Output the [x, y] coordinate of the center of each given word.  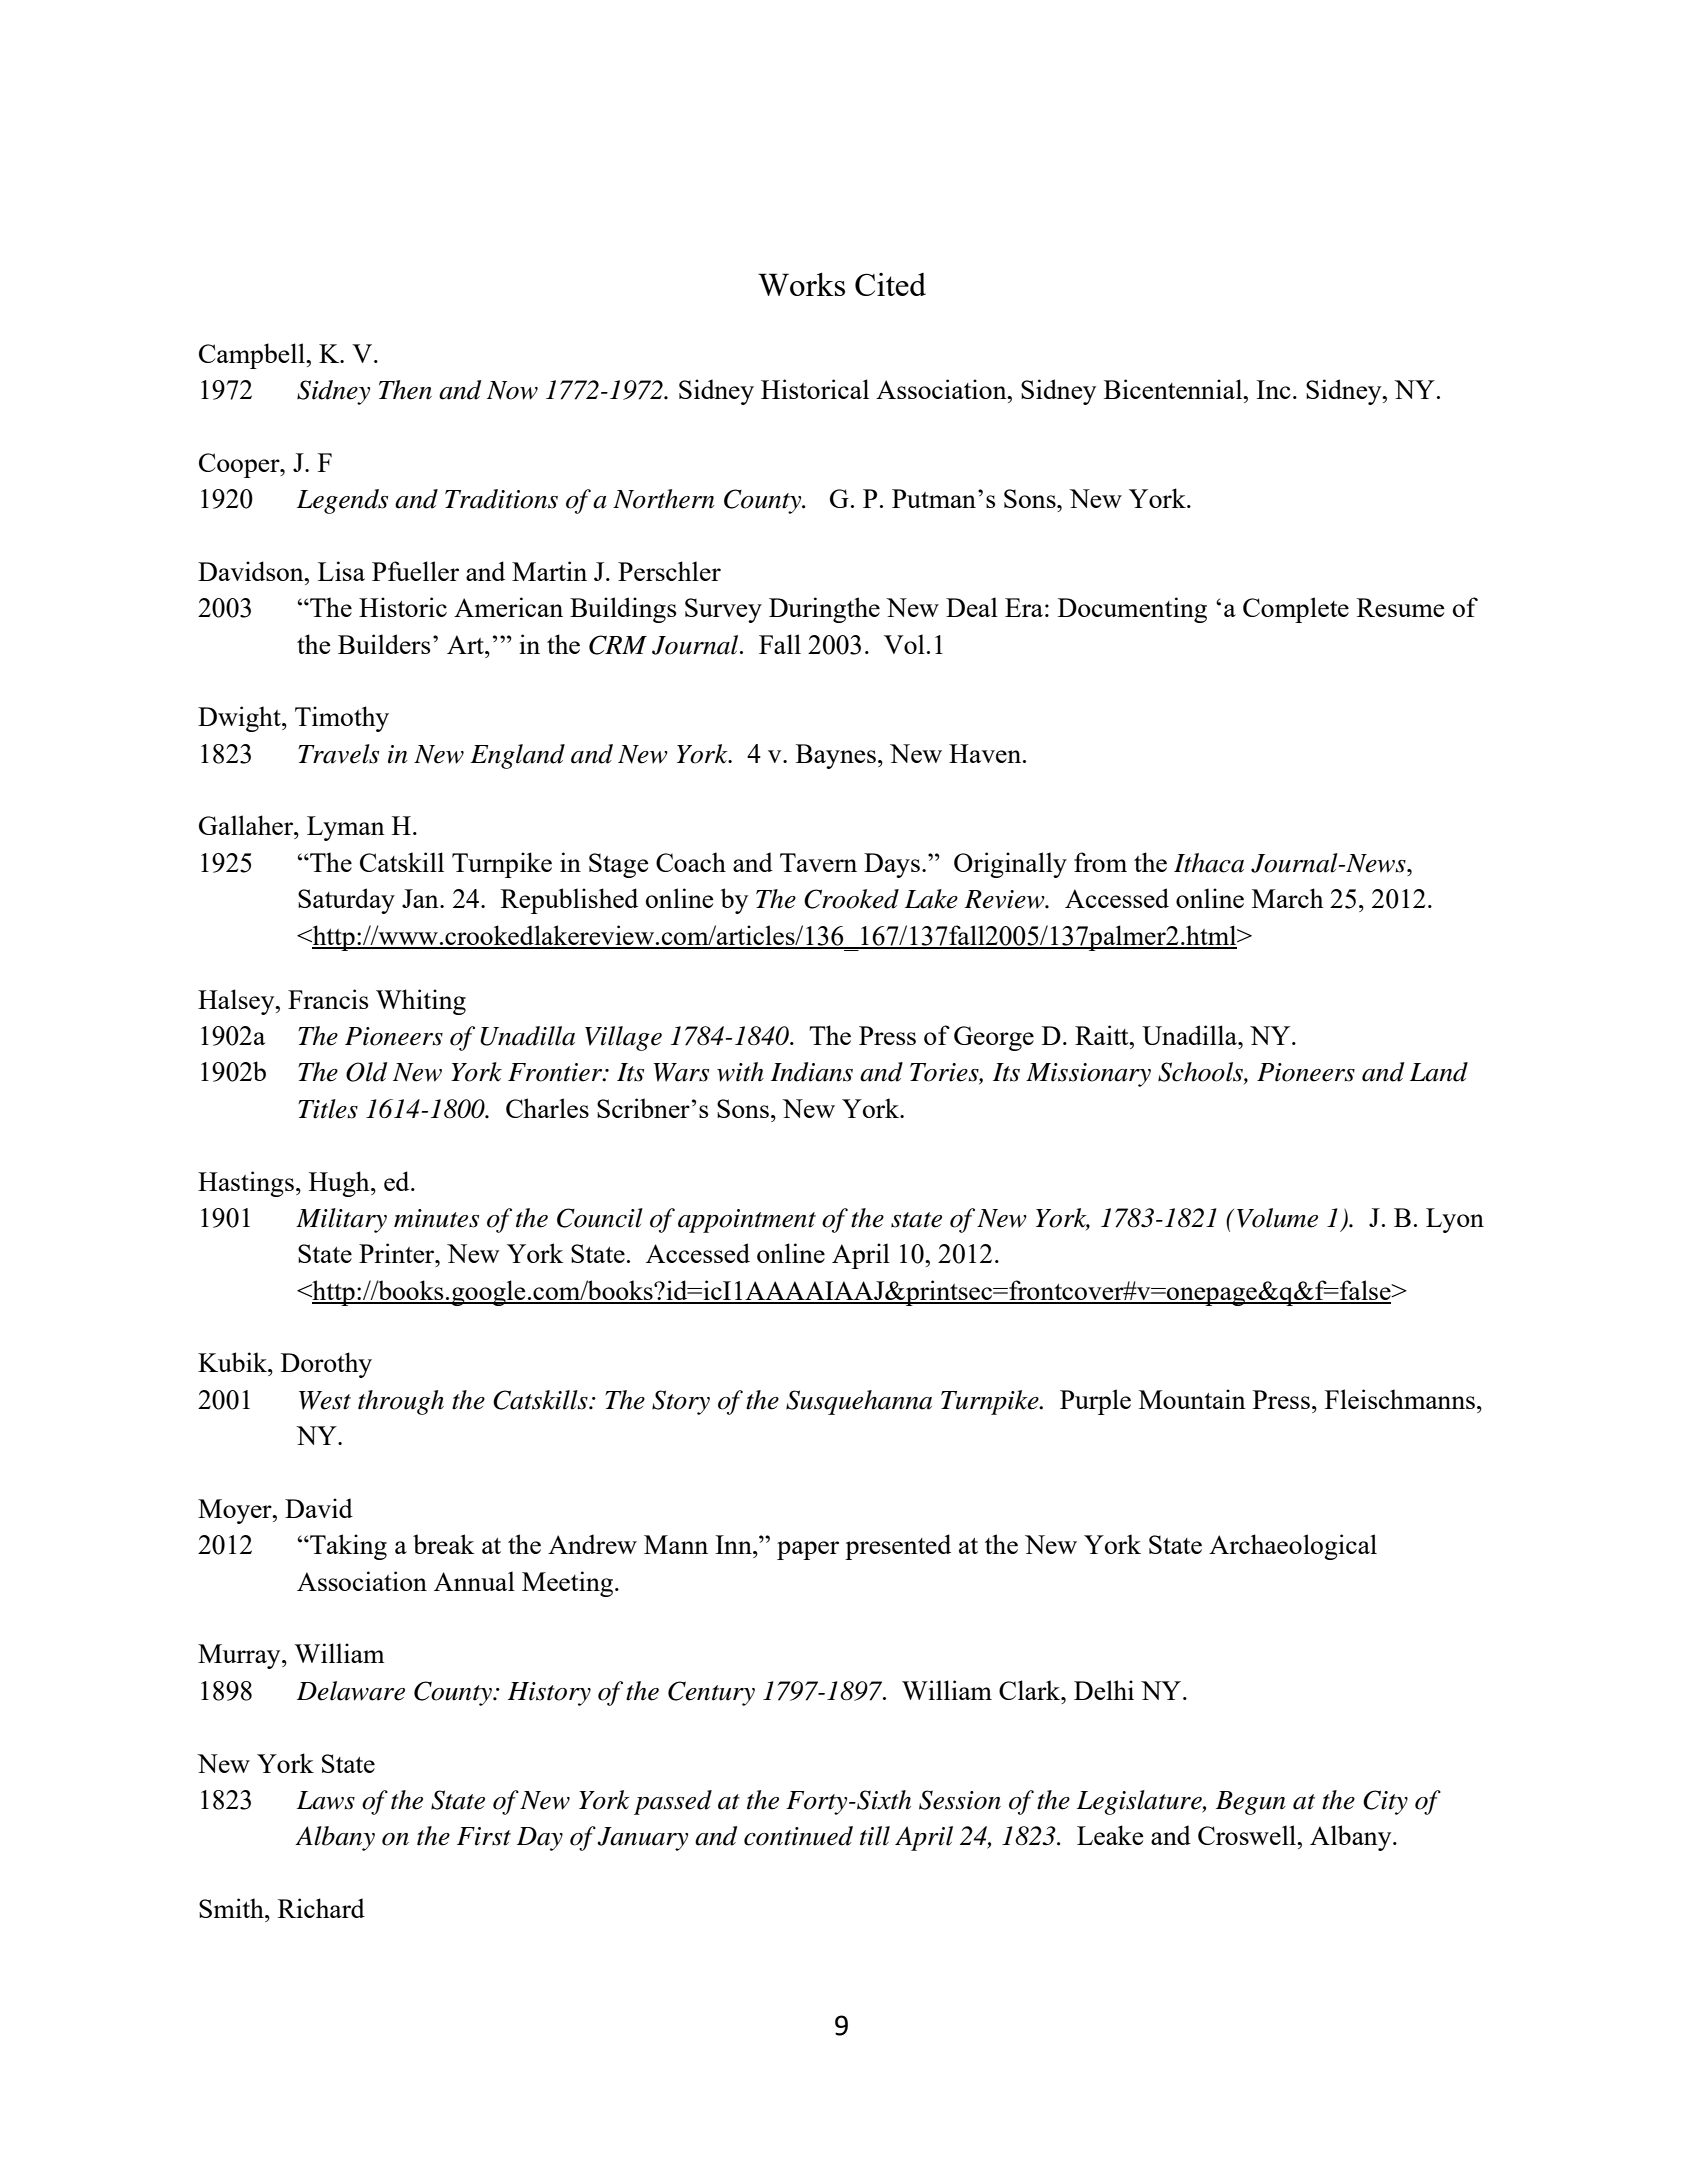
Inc [1273, 389]
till [875, 1836]
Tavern [818, 862]
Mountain [1192, 1399]
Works [801, 284]
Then [405, 390]
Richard [321, 1908]
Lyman [346, 828]
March [1287, 898]
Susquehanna [859, 1402]
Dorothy [326, 1365]
